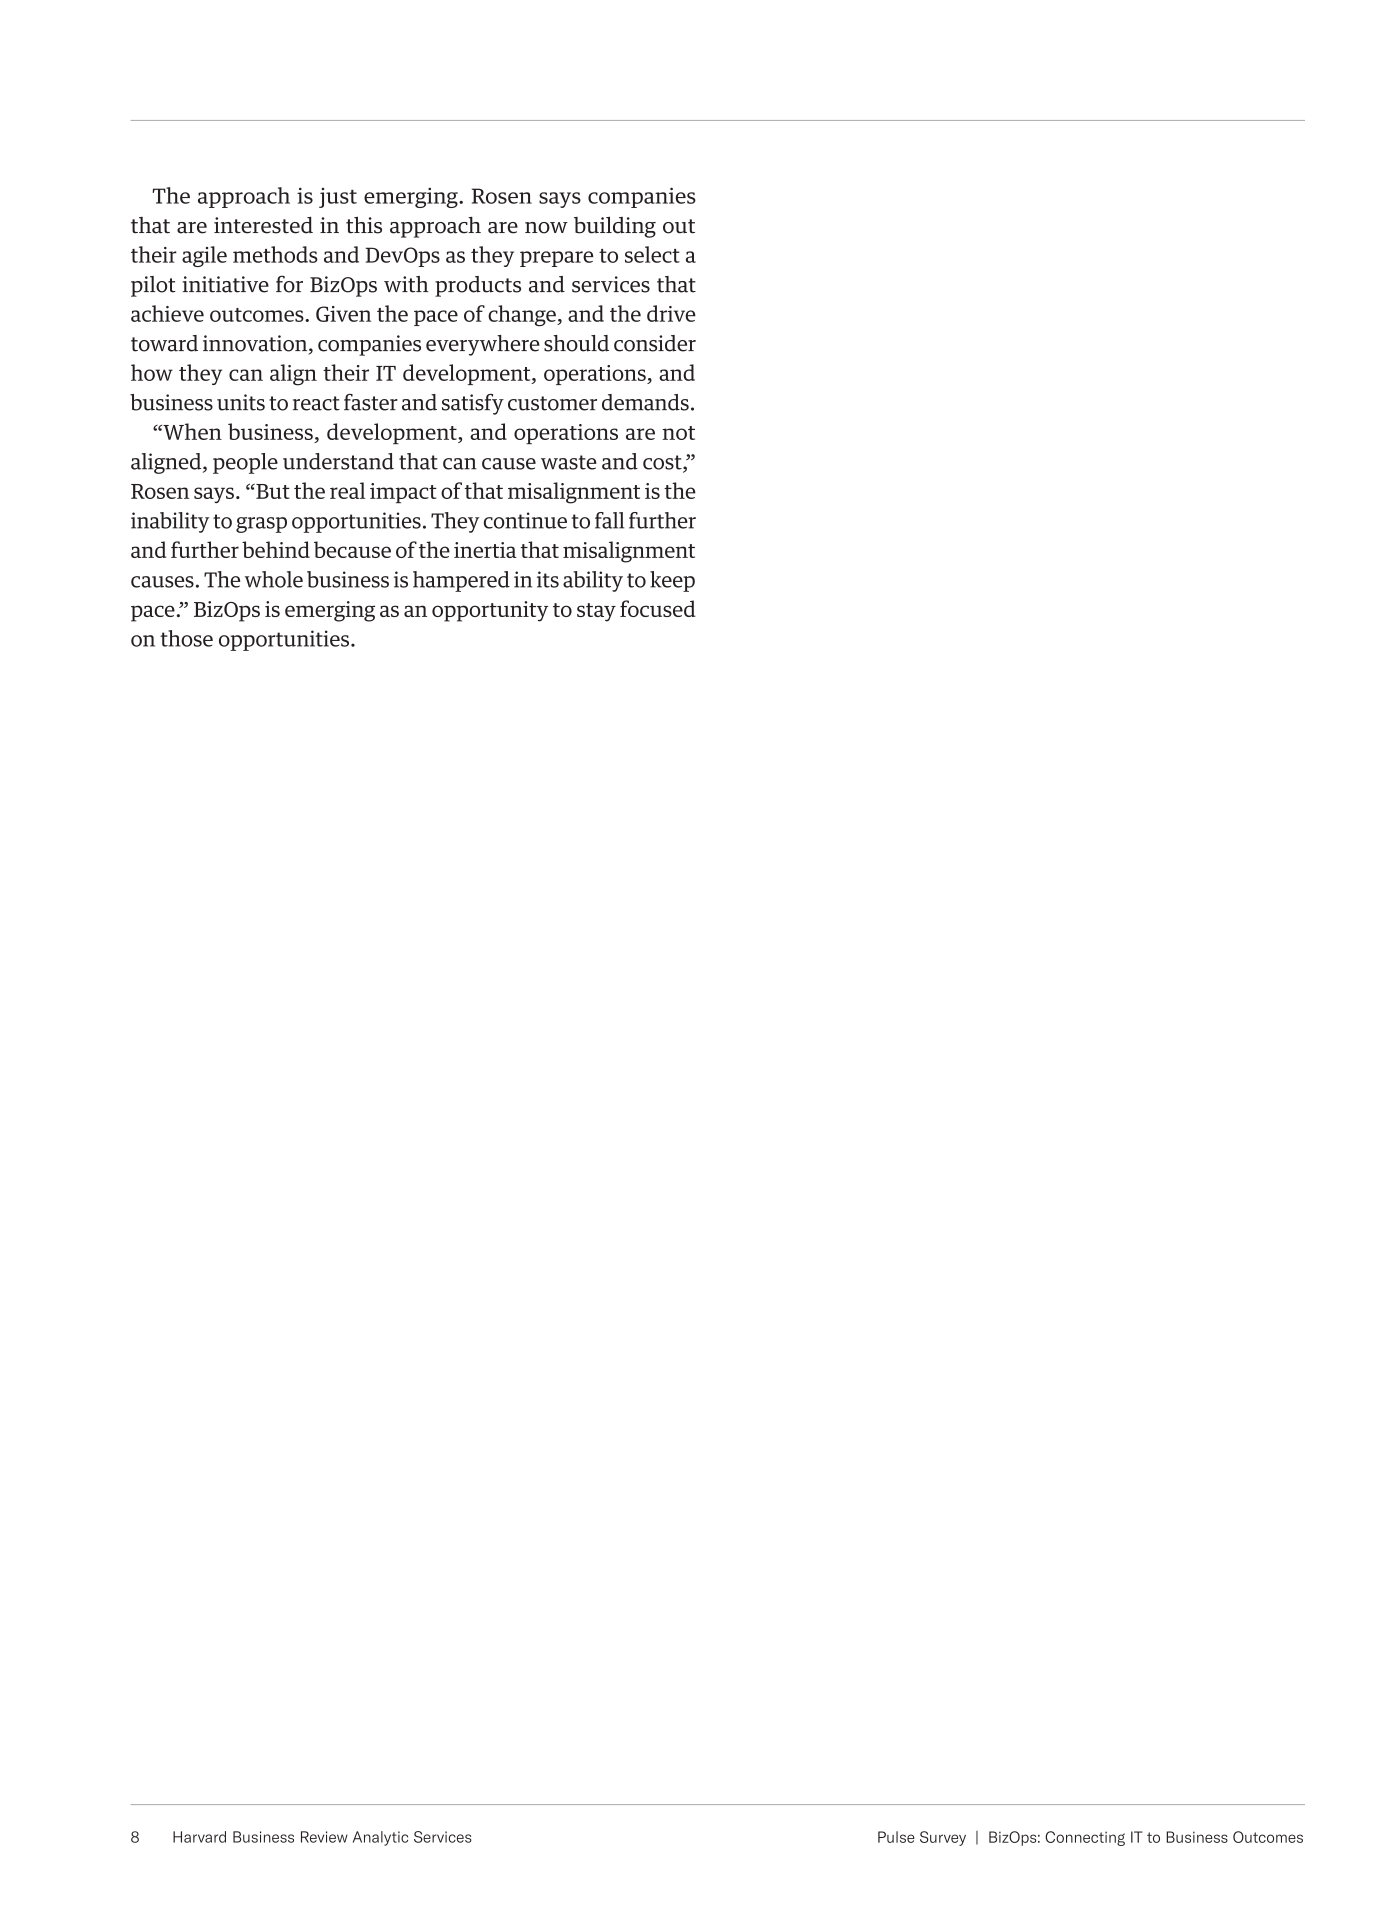 The height and width of the page is (1914, 1392). Describe the element at coordinates (275, 254) in the page. I see `methods` at that location.
